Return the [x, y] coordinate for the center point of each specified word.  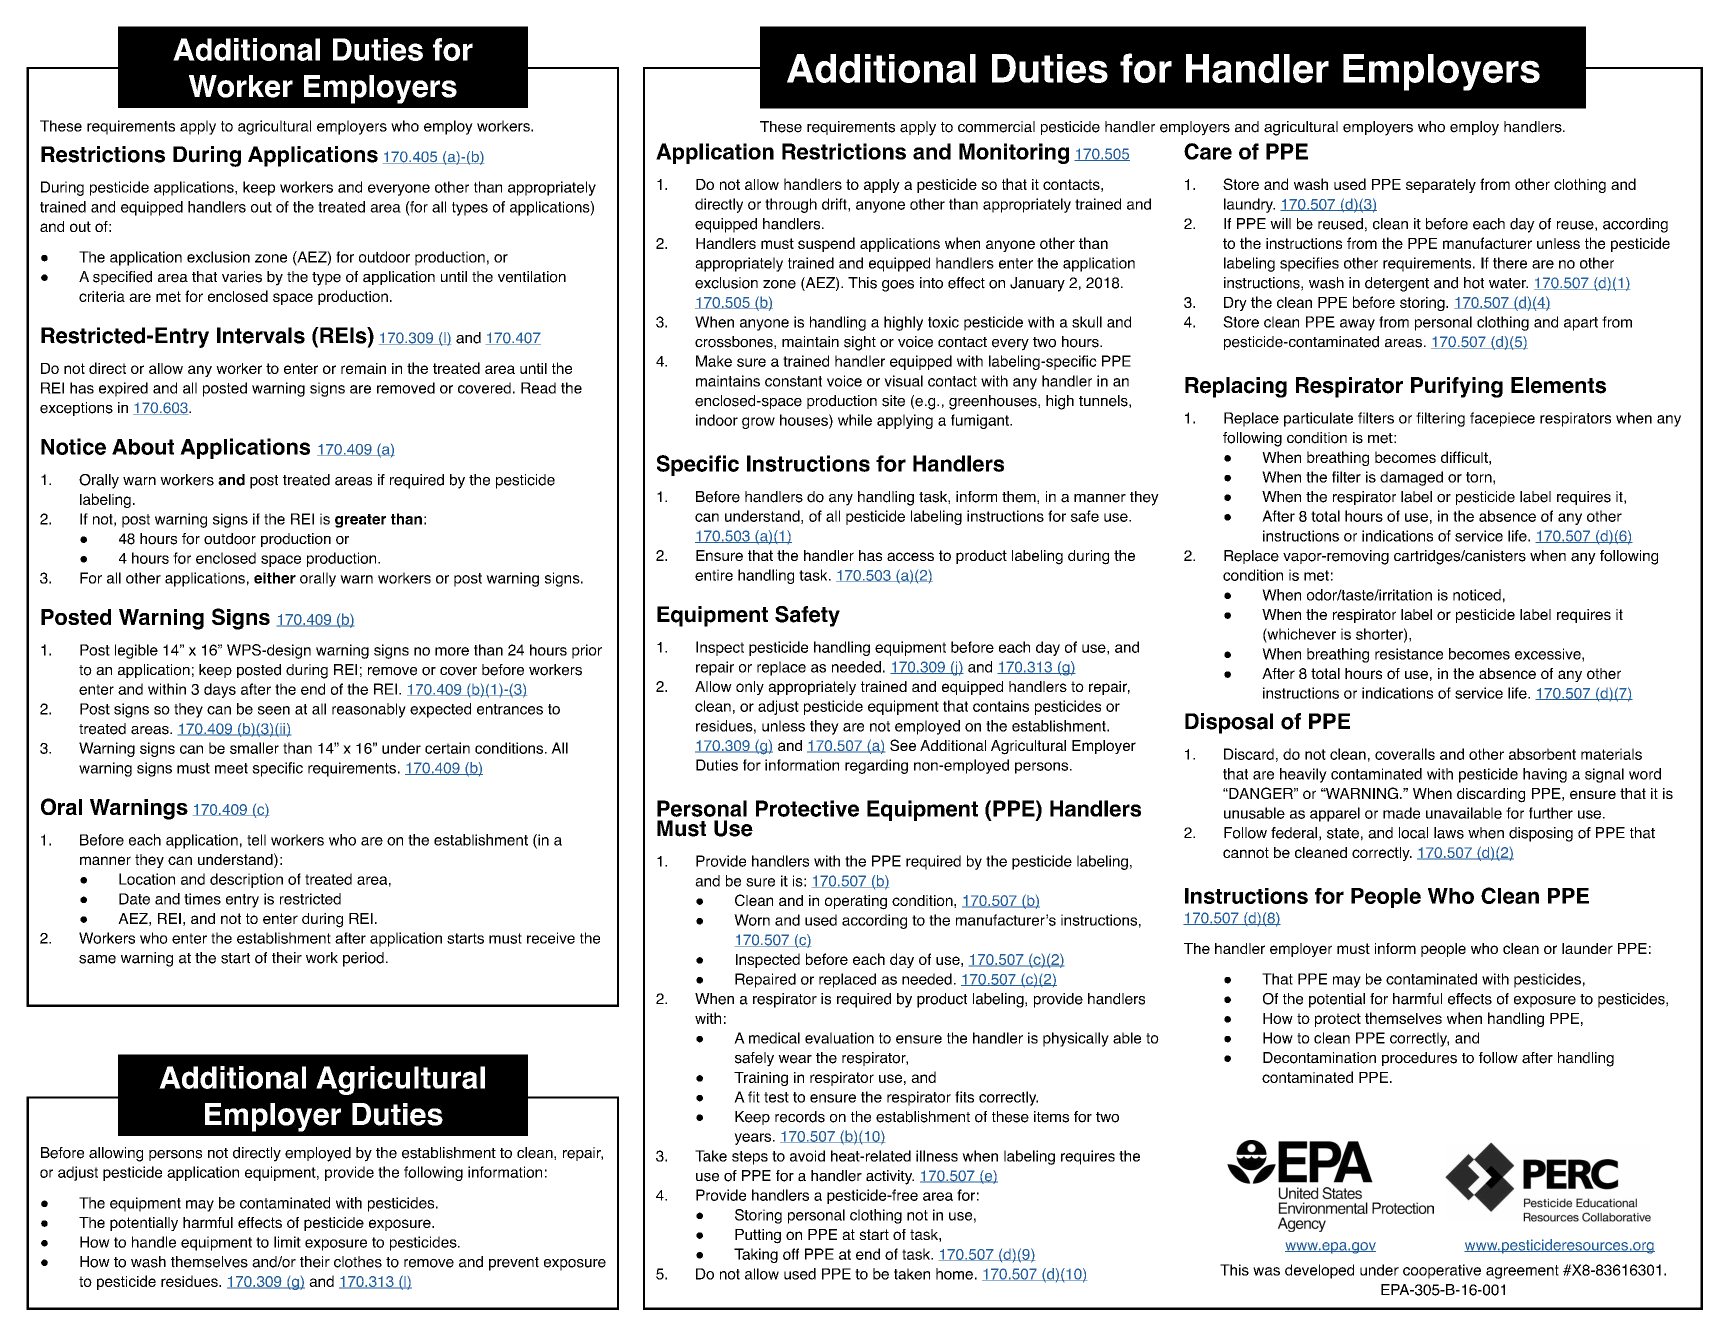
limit [287, 1242]
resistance [1409, 654]
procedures [1419, 1059]
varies [242, 277]
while [855, 420]
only [750, 688]
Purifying [1457, 387]
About [143, 447]
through [791, 205]
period [363, 959]
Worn [752, 920]
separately [1441, 186]
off [791, 1254]
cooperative [1442, 1271]
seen [274, 710]
